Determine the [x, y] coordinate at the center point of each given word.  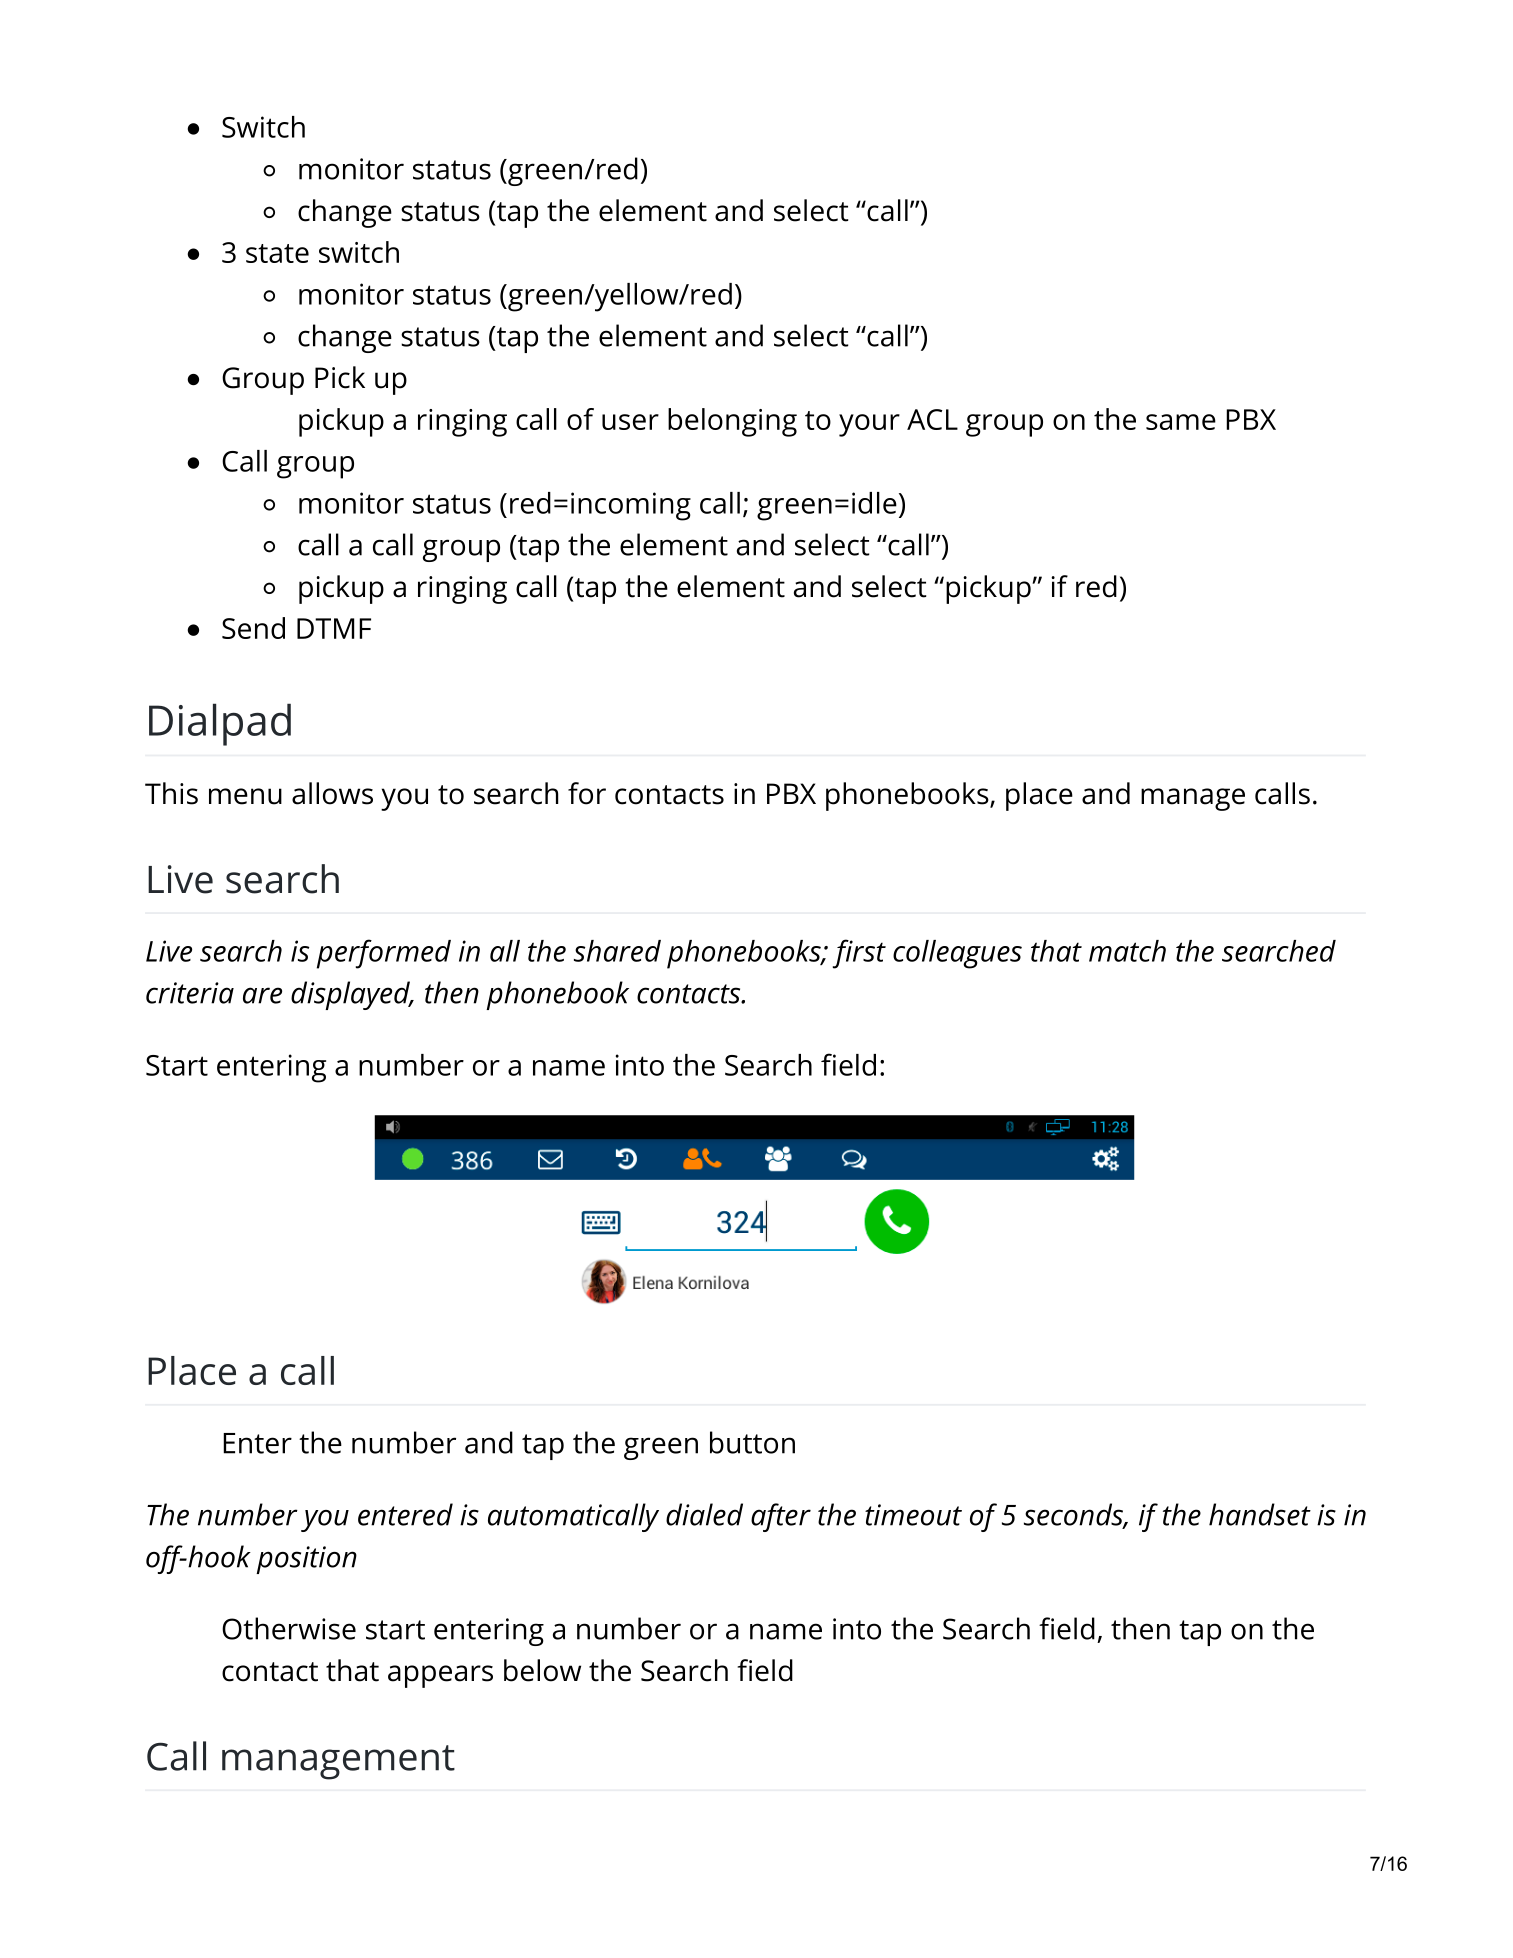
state [277, 253]
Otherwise [289, 1628]
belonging [732, 422]
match [1127, 951]
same [1181, 422]
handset [1260, 1514]
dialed [704, 1514]
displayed [351, 995]
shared [617, 951]
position [306, 1560]
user [630, 422]
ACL [932, 419]
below [542, 1670]
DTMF [334, 628]
